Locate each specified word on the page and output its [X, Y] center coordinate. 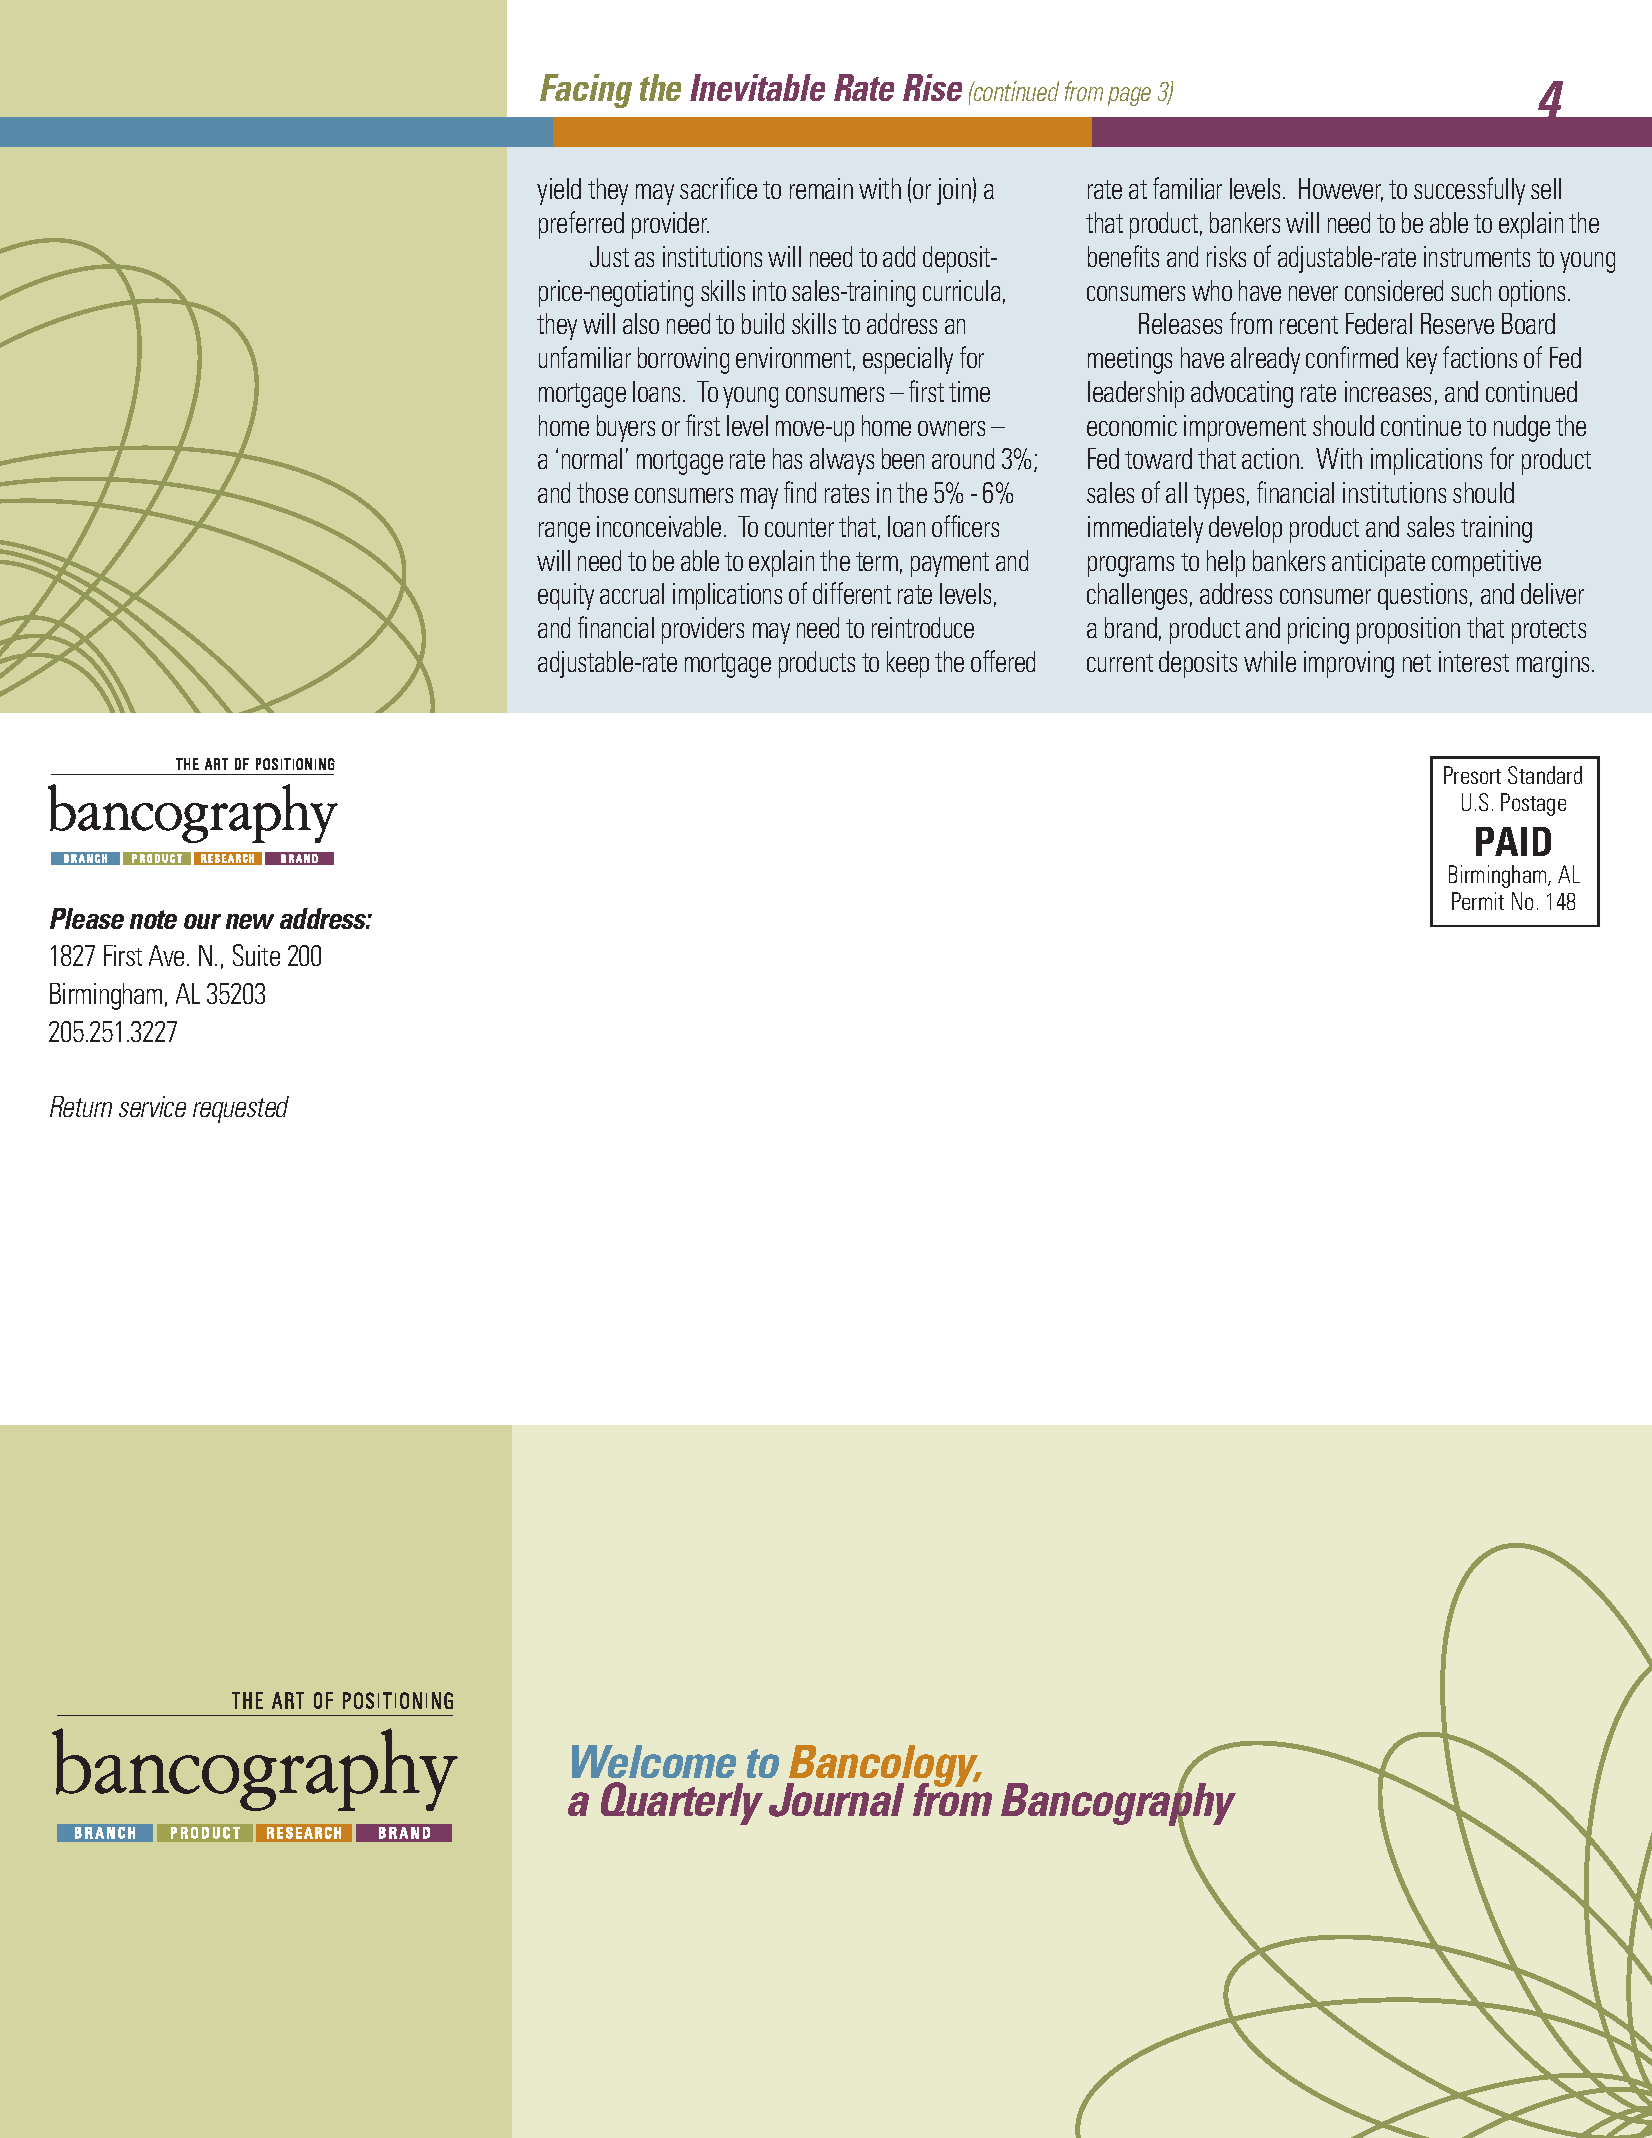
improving [1349, 664]
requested [241, 1109]
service [152, 1106]
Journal [836, 1800]
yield [559, 191]
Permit [1478, 901]
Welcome [654, 1761]
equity [566, 596]
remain [821, 188]
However [1341, 190]
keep [908, 664]
